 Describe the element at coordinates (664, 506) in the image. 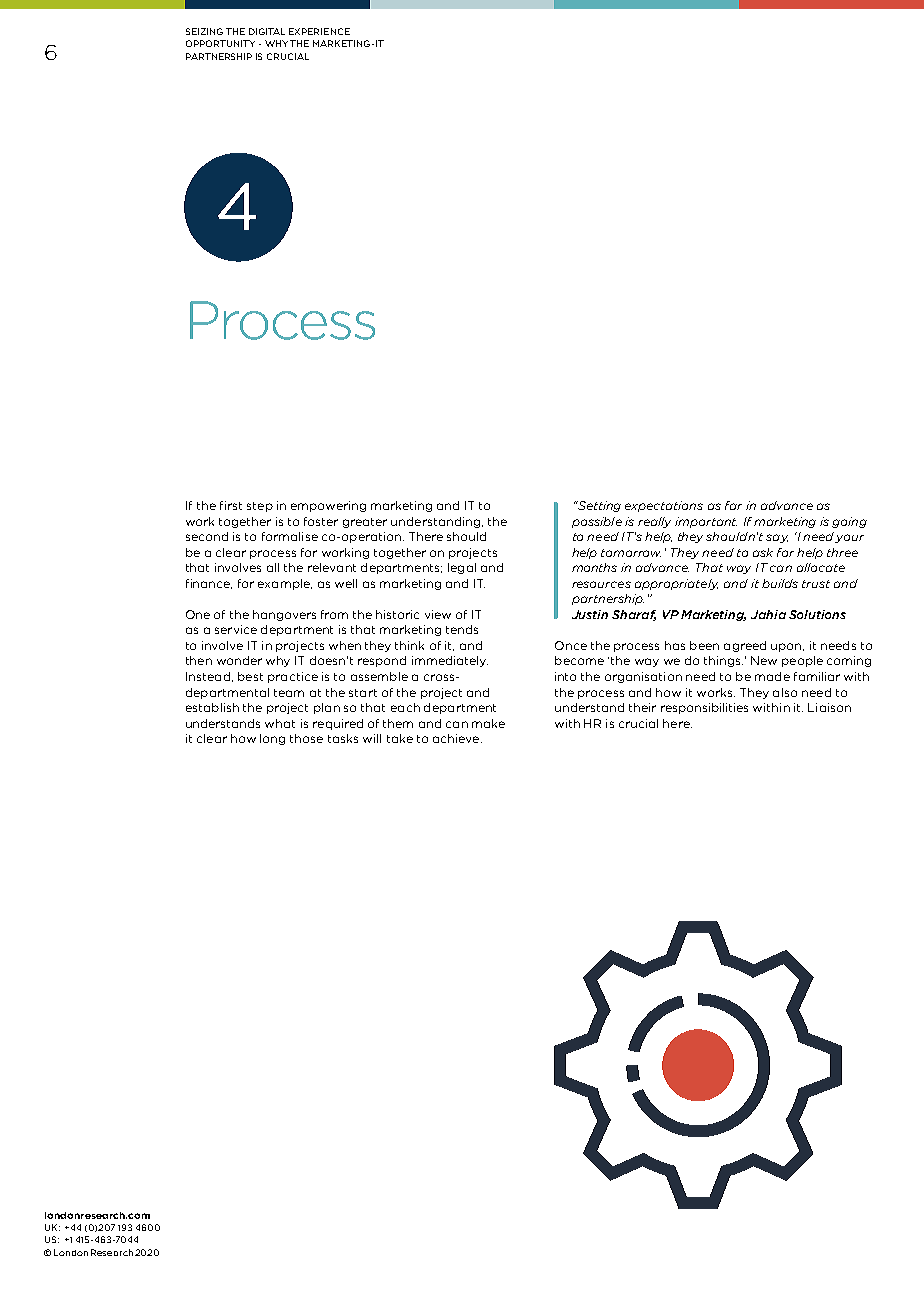

I see `expectations` at that location.
